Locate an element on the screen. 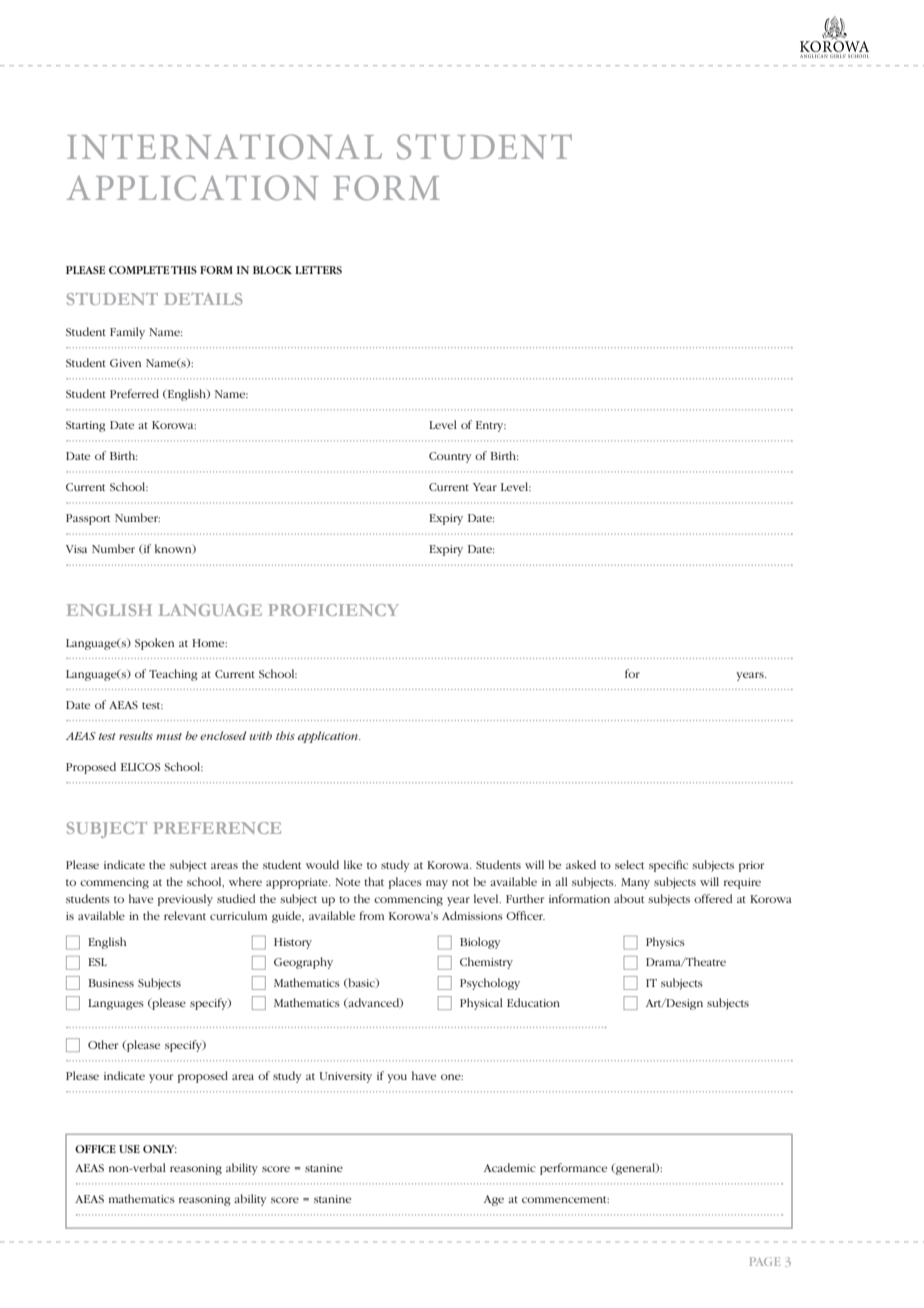  places is located at coordinates (405, 883).
